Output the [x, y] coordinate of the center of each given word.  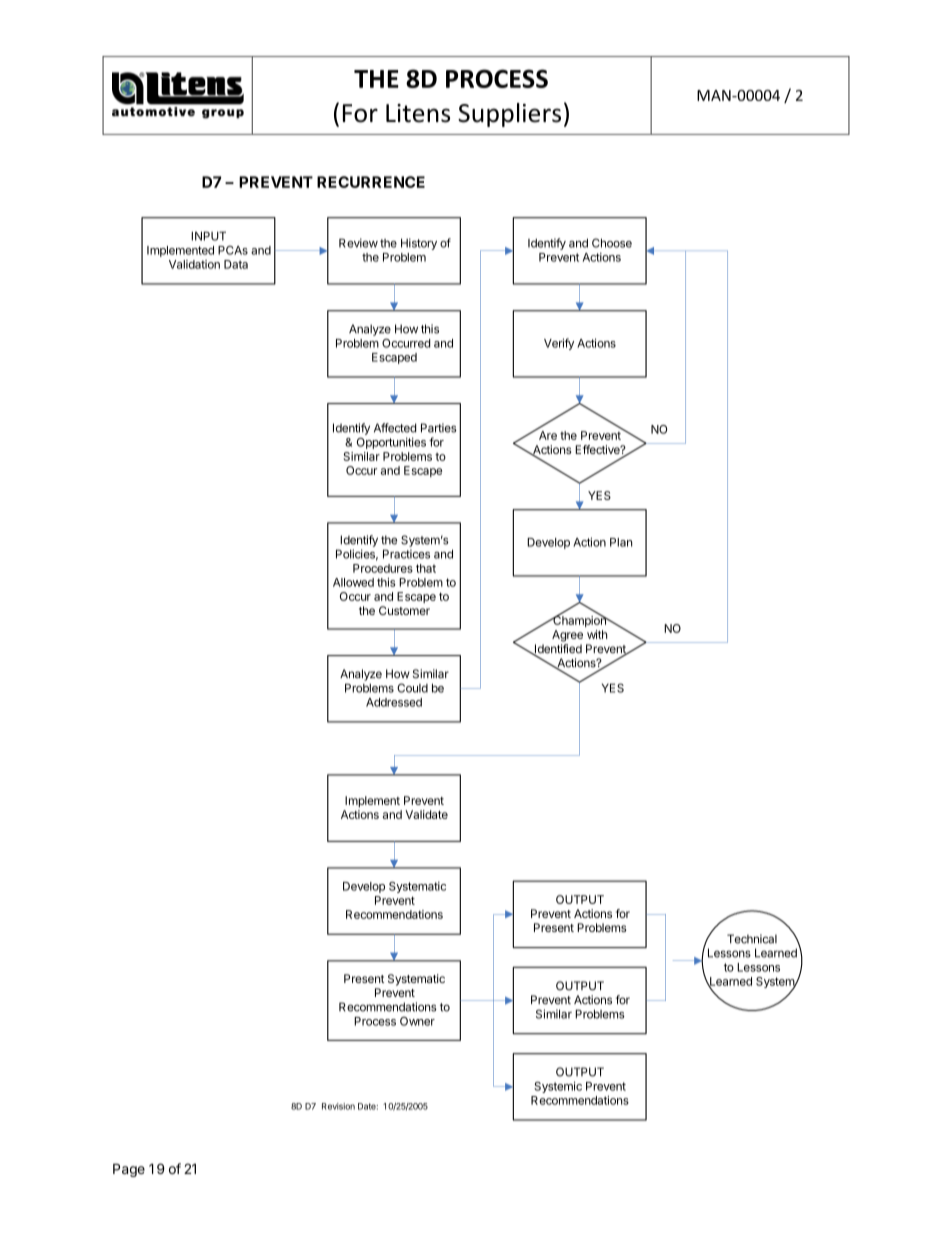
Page [129, 1170]
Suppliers [509, 115]
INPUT [208, 236]
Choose [612, 243]
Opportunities [391, 443]
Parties [439, 428]
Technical [752, 939]
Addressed [394, 702]
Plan [621, 542]
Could [412, 688]
